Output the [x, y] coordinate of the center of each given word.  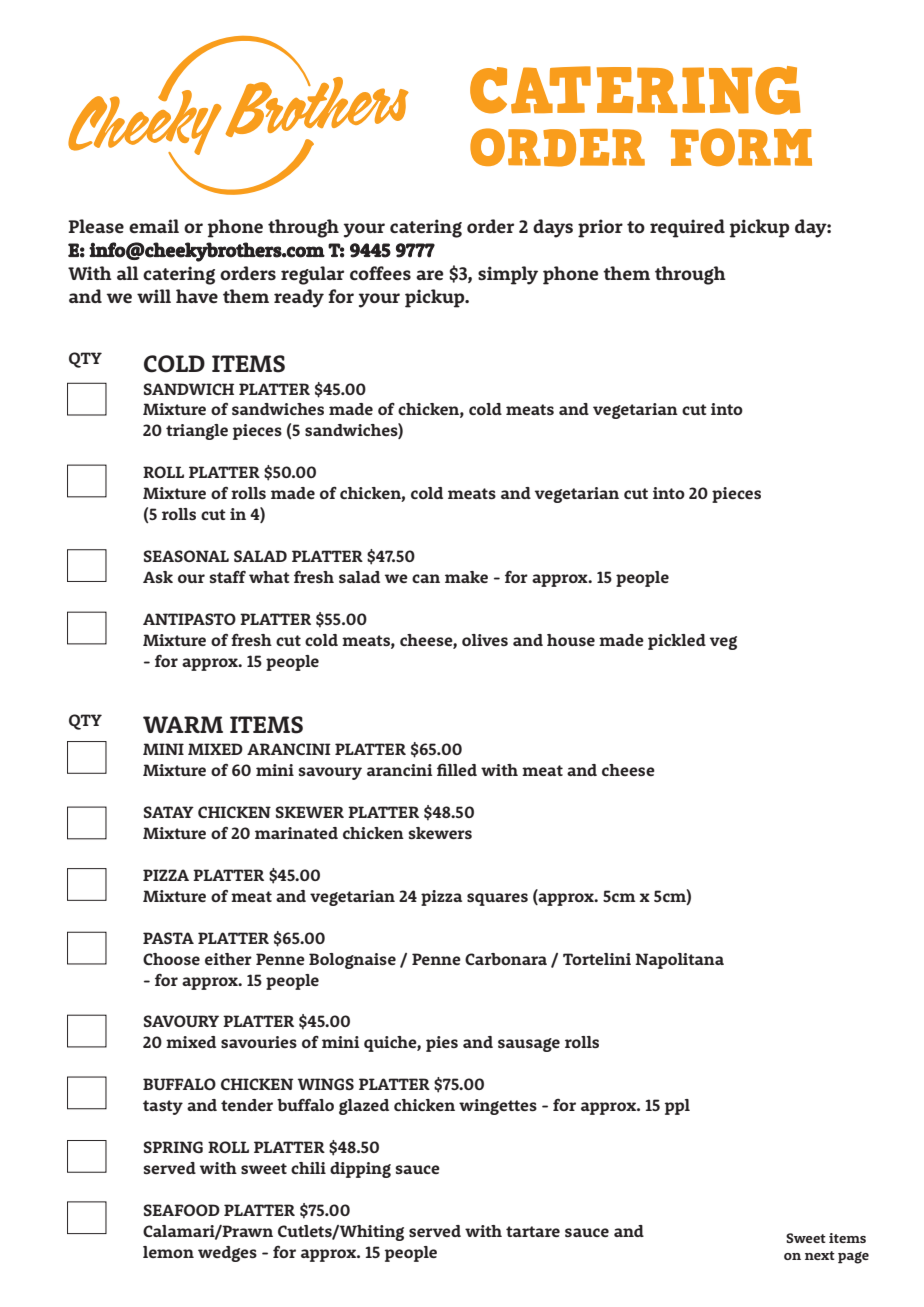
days [553, 228]
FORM [741, 147]
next [820, 1255]
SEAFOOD [182, 1210]
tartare [533, 1231]
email [154, 226]
